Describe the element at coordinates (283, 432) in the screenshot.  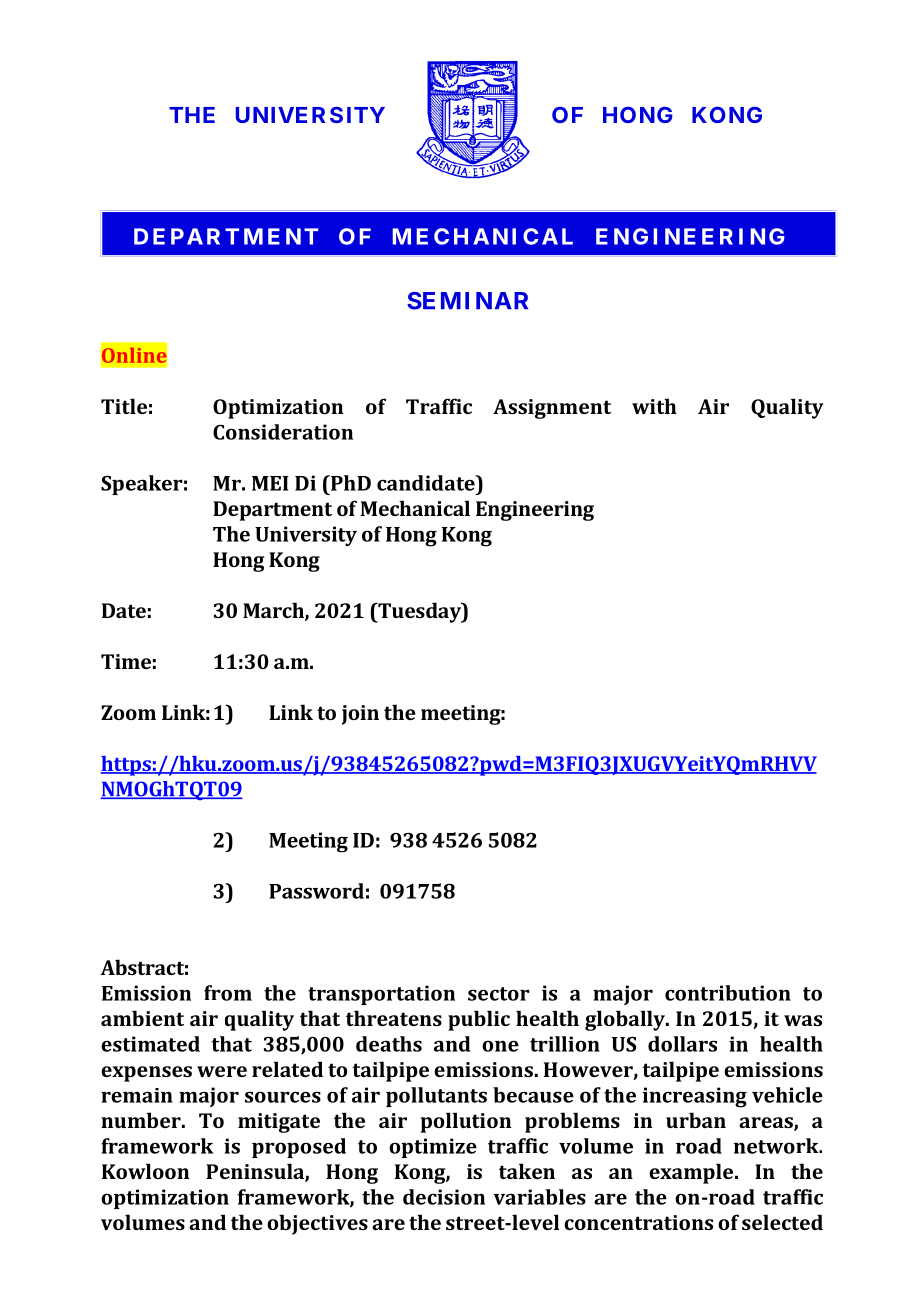
I see `Consideration` at that location.
